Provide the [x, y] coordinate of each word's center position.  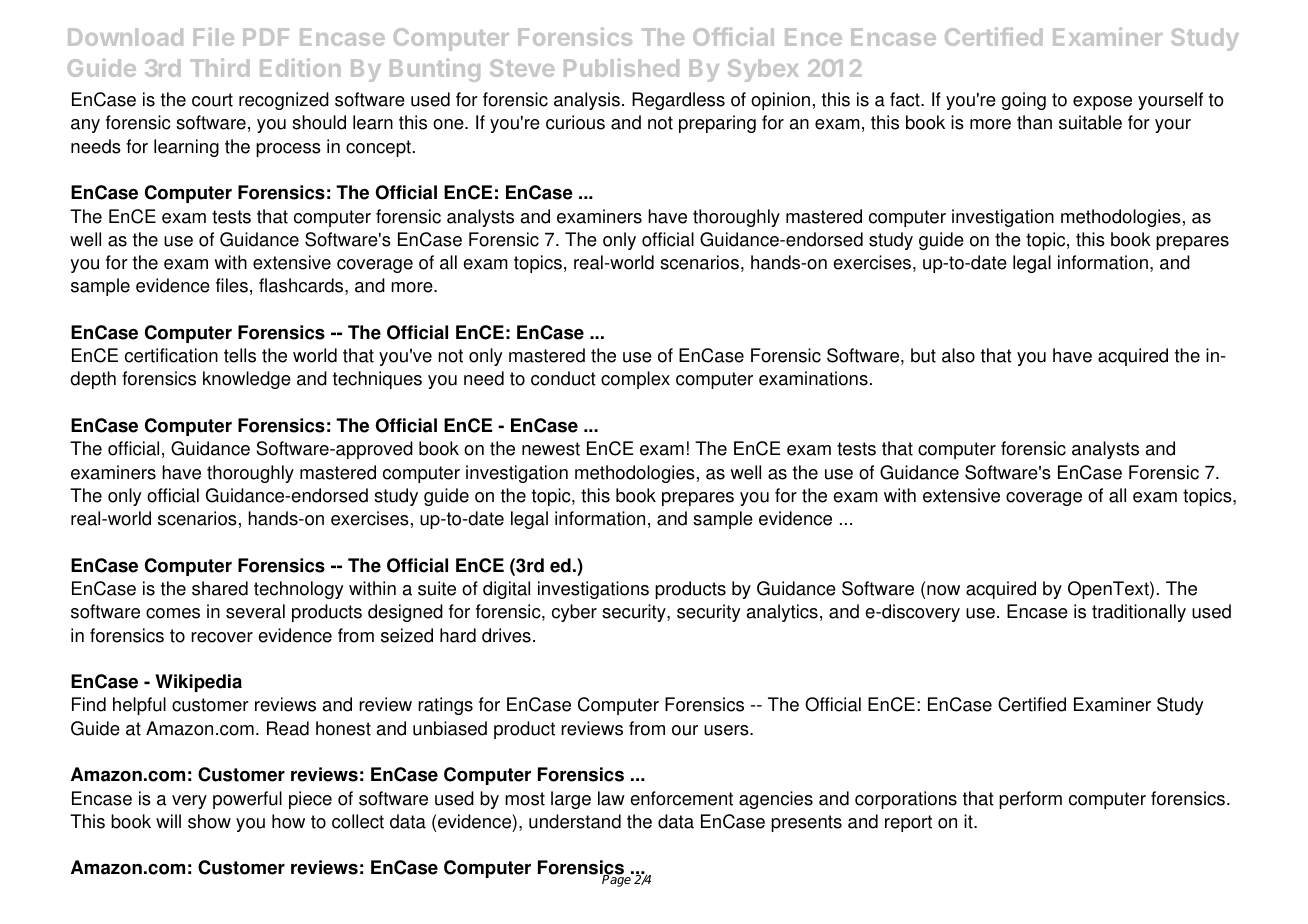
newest [551, 449]
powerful [247, 800]
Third [219, 67]
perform [1030, 800]
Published [621, 67]
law [611, 798]
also [958, 355]
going [1024, 101]
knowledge [247, 380]
